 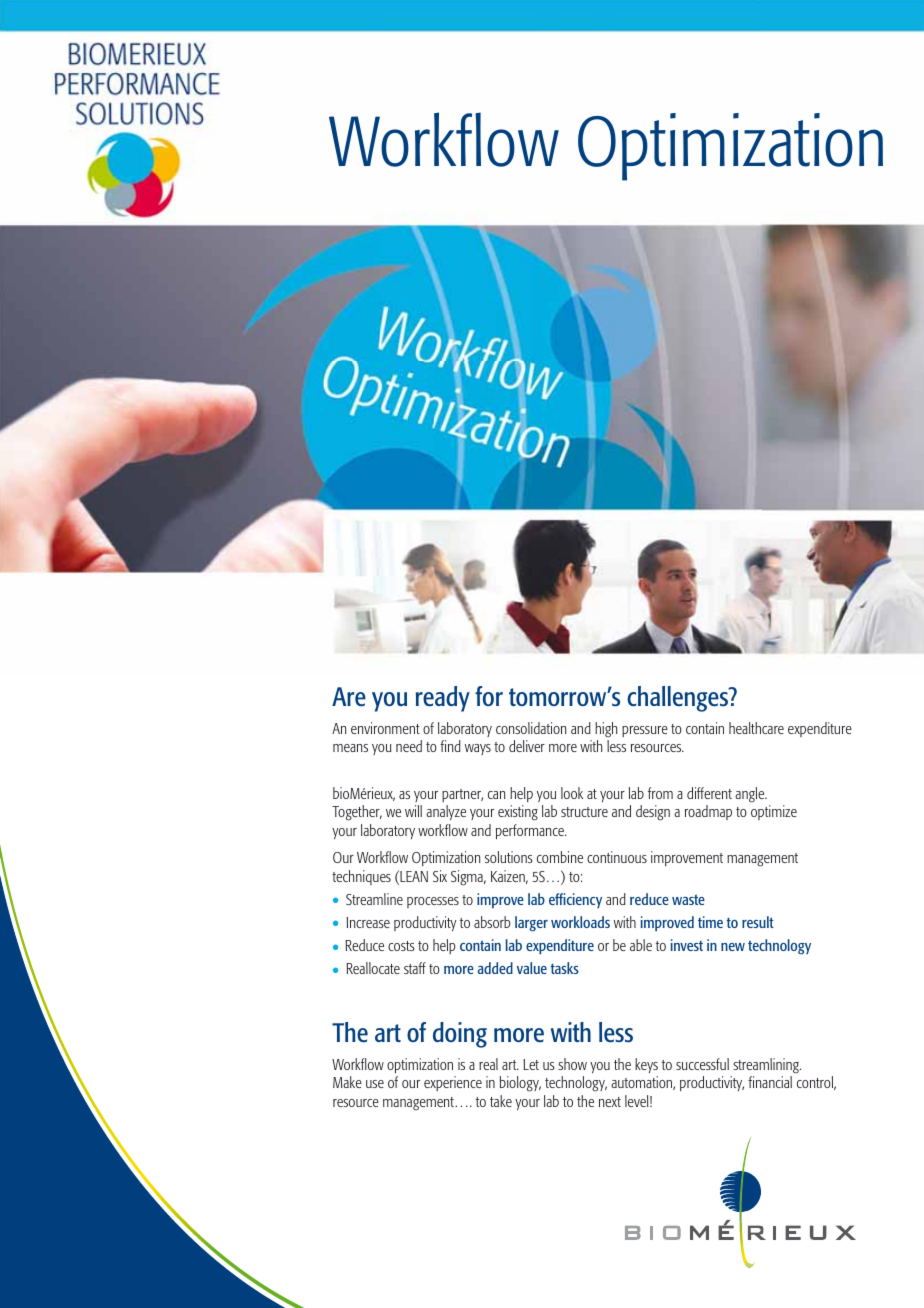 I want to click on environment, so click(x=385, y=728).
